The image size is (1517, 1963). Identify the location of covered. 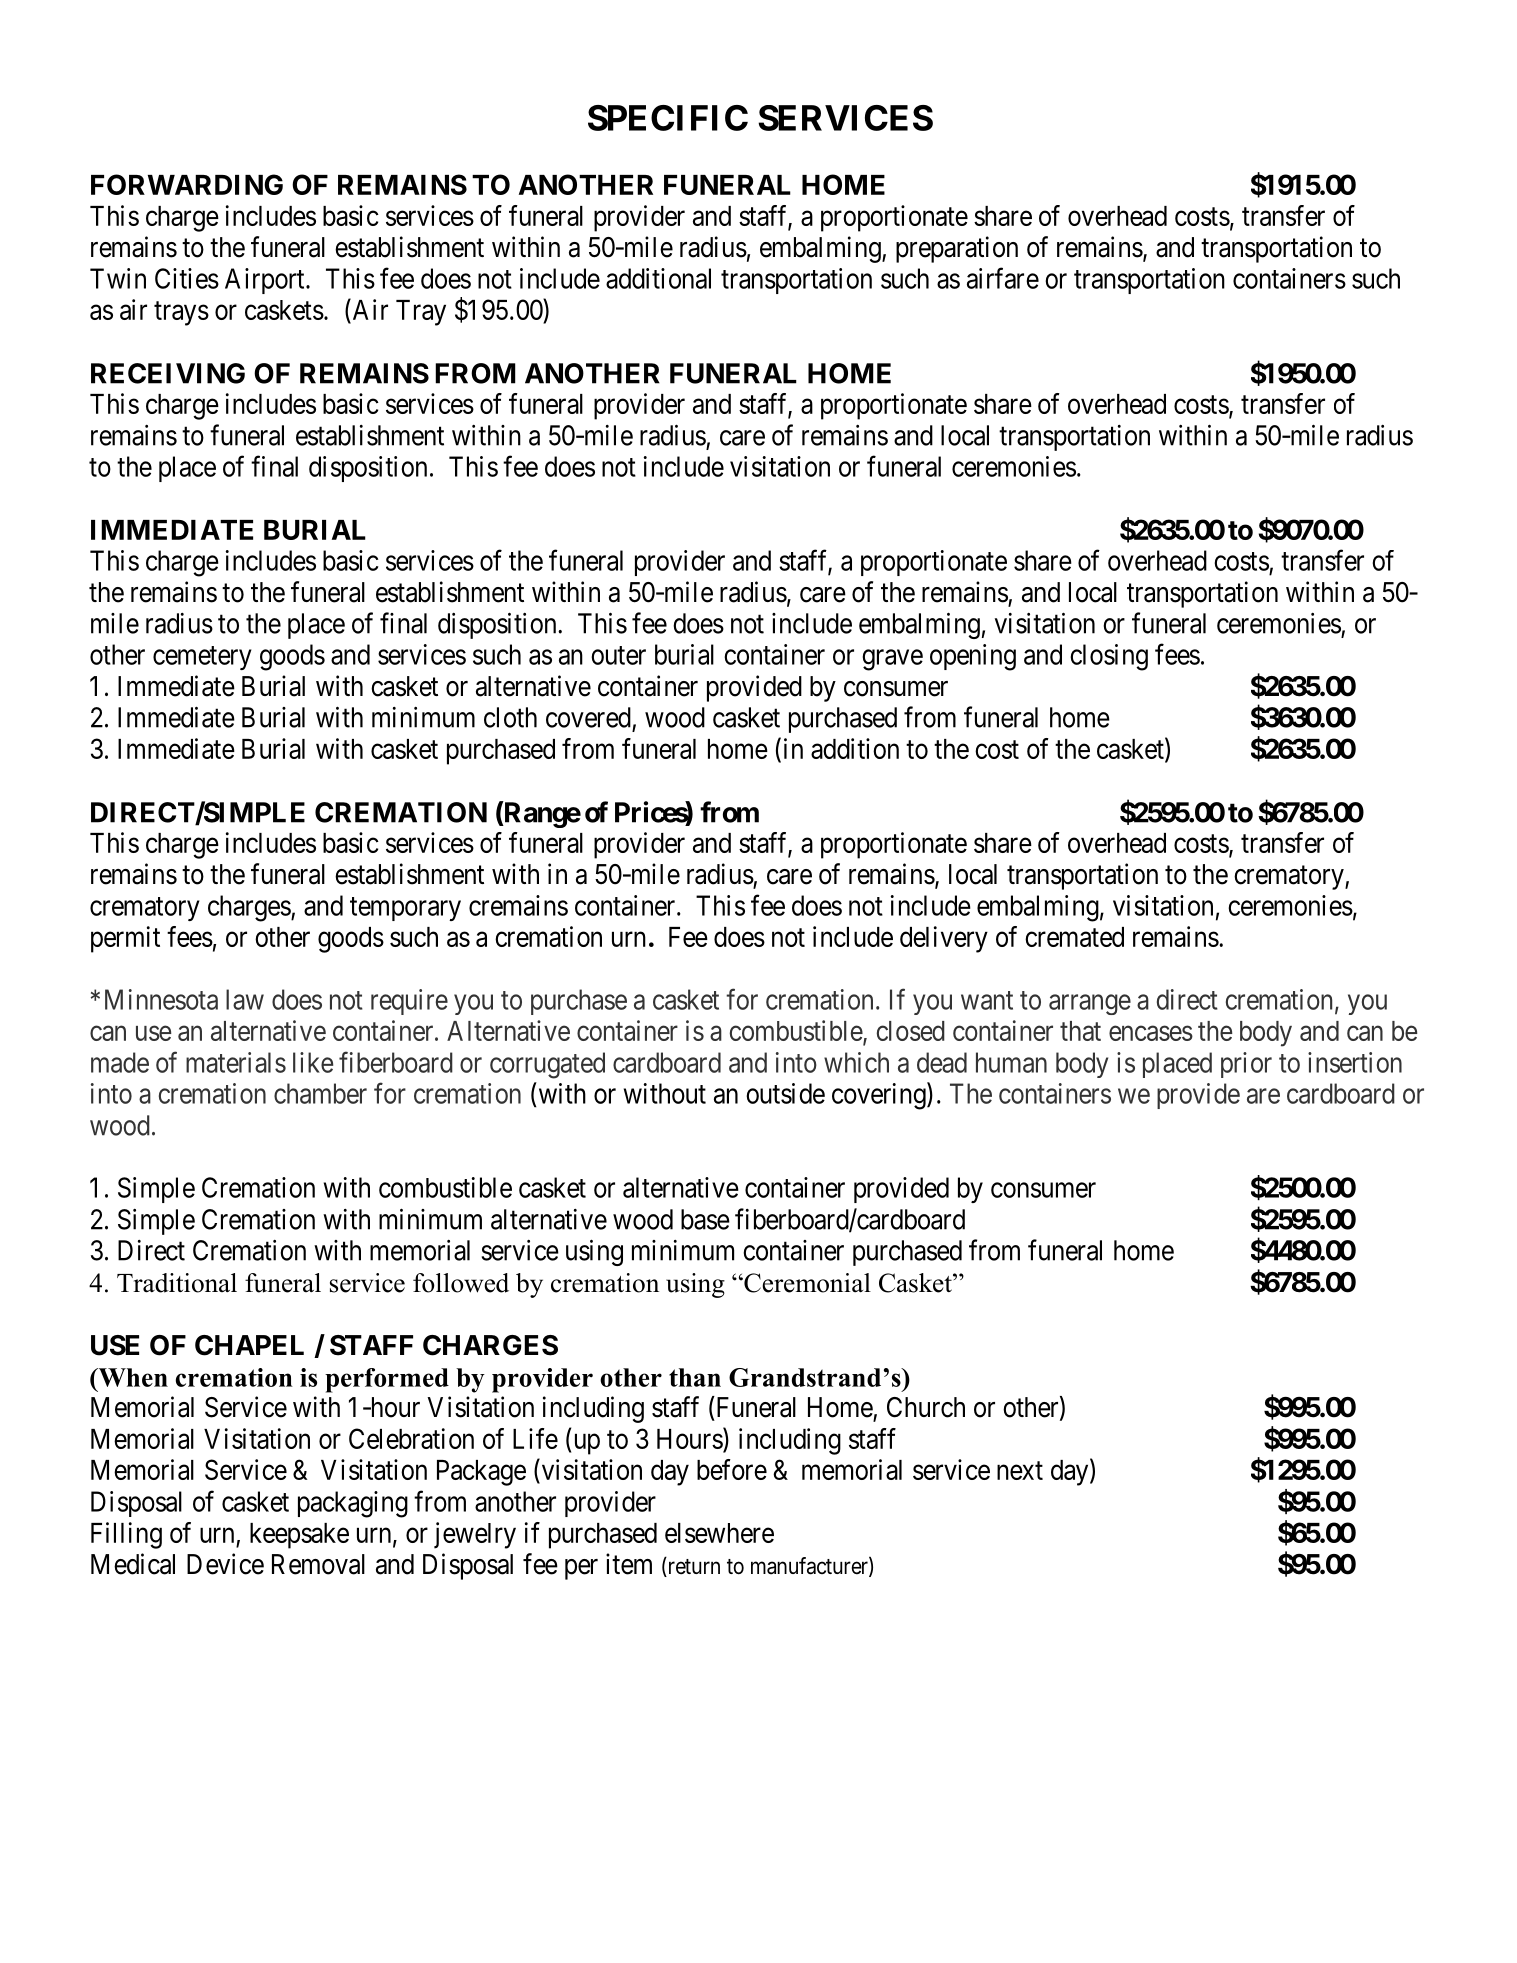
(588, 717).
